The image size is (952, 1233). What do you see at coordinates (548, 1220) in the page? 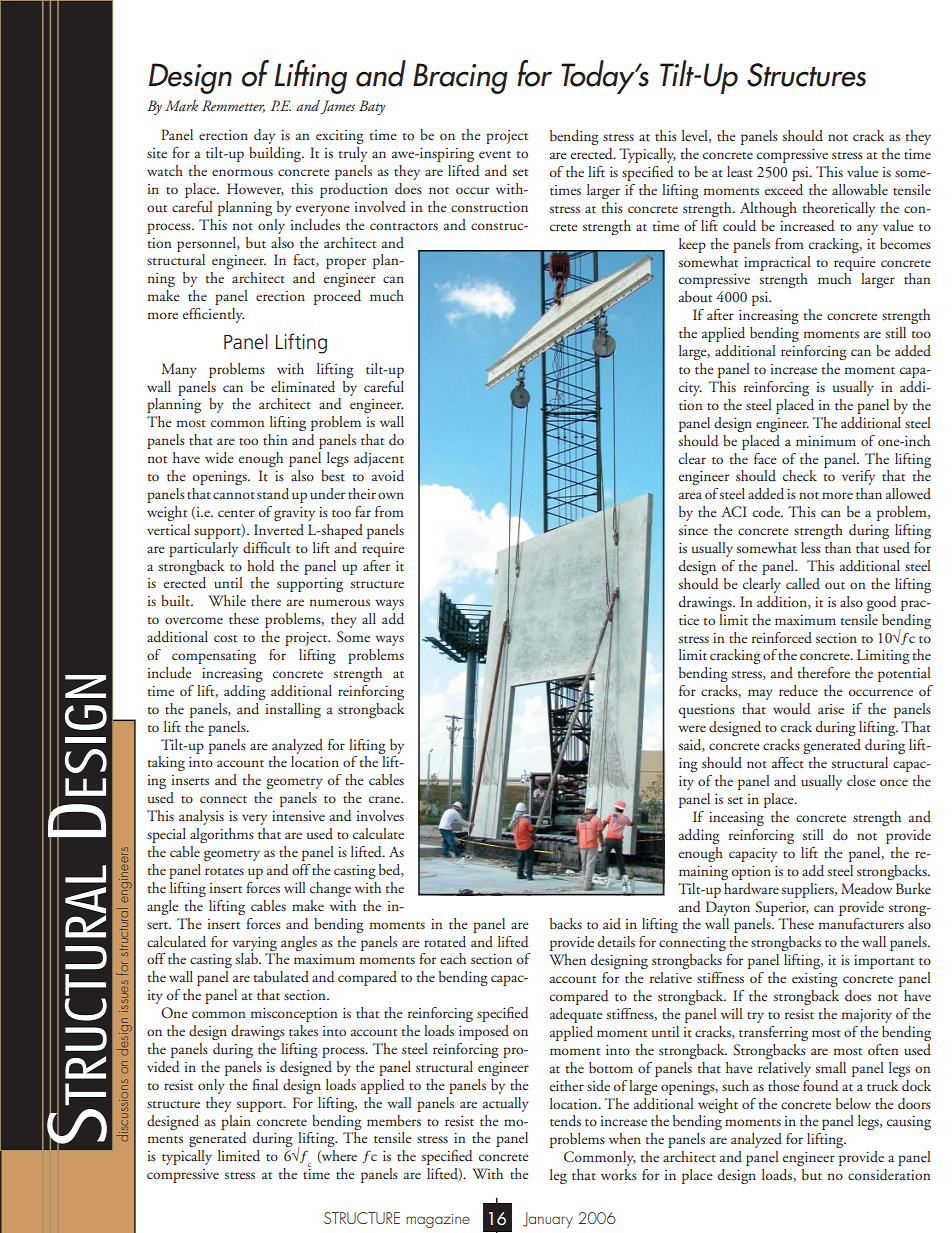
I see `January` at bounding box center [548, 1220].
